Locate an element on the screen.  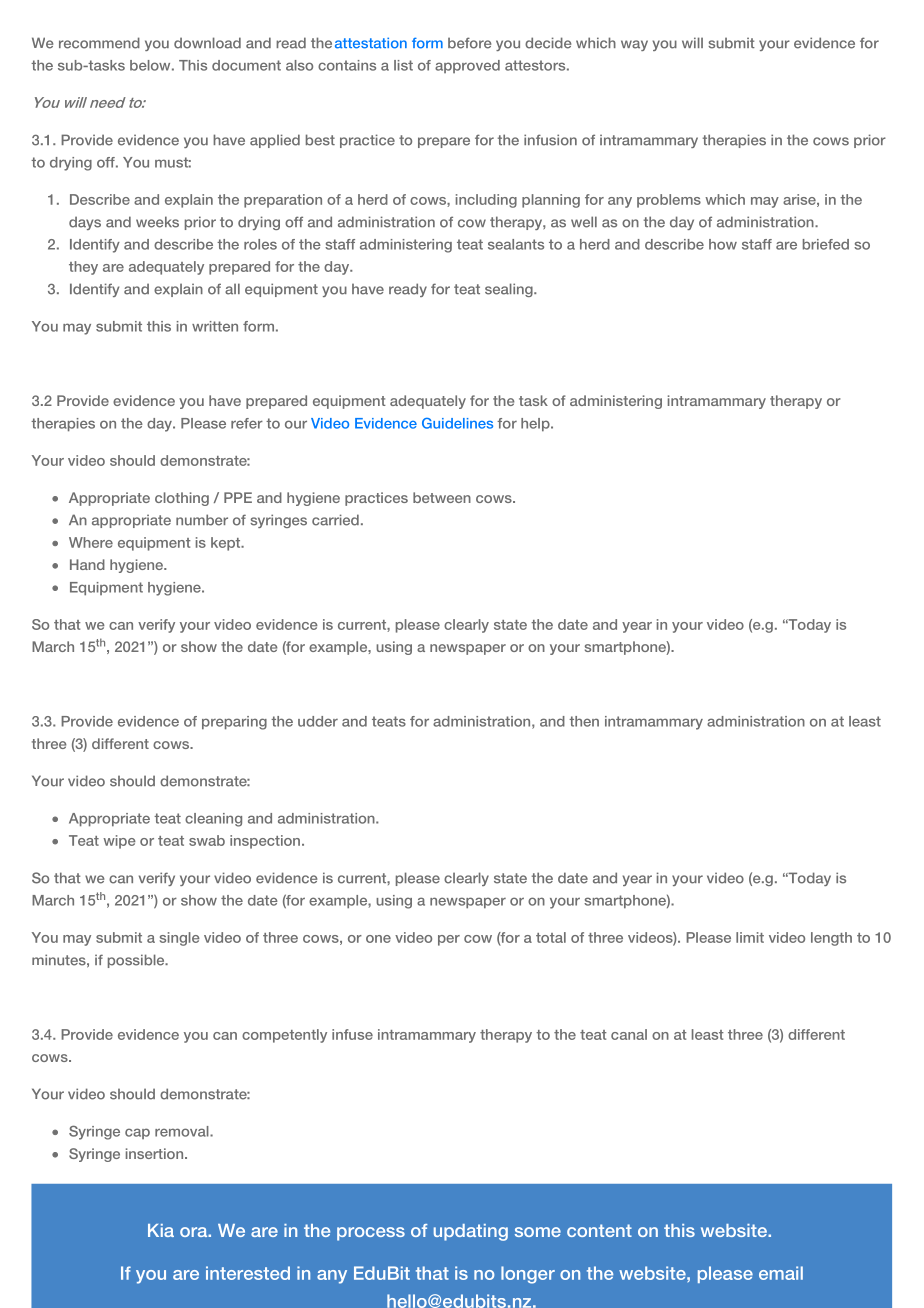
limit is located at coordinates (750, 937).
